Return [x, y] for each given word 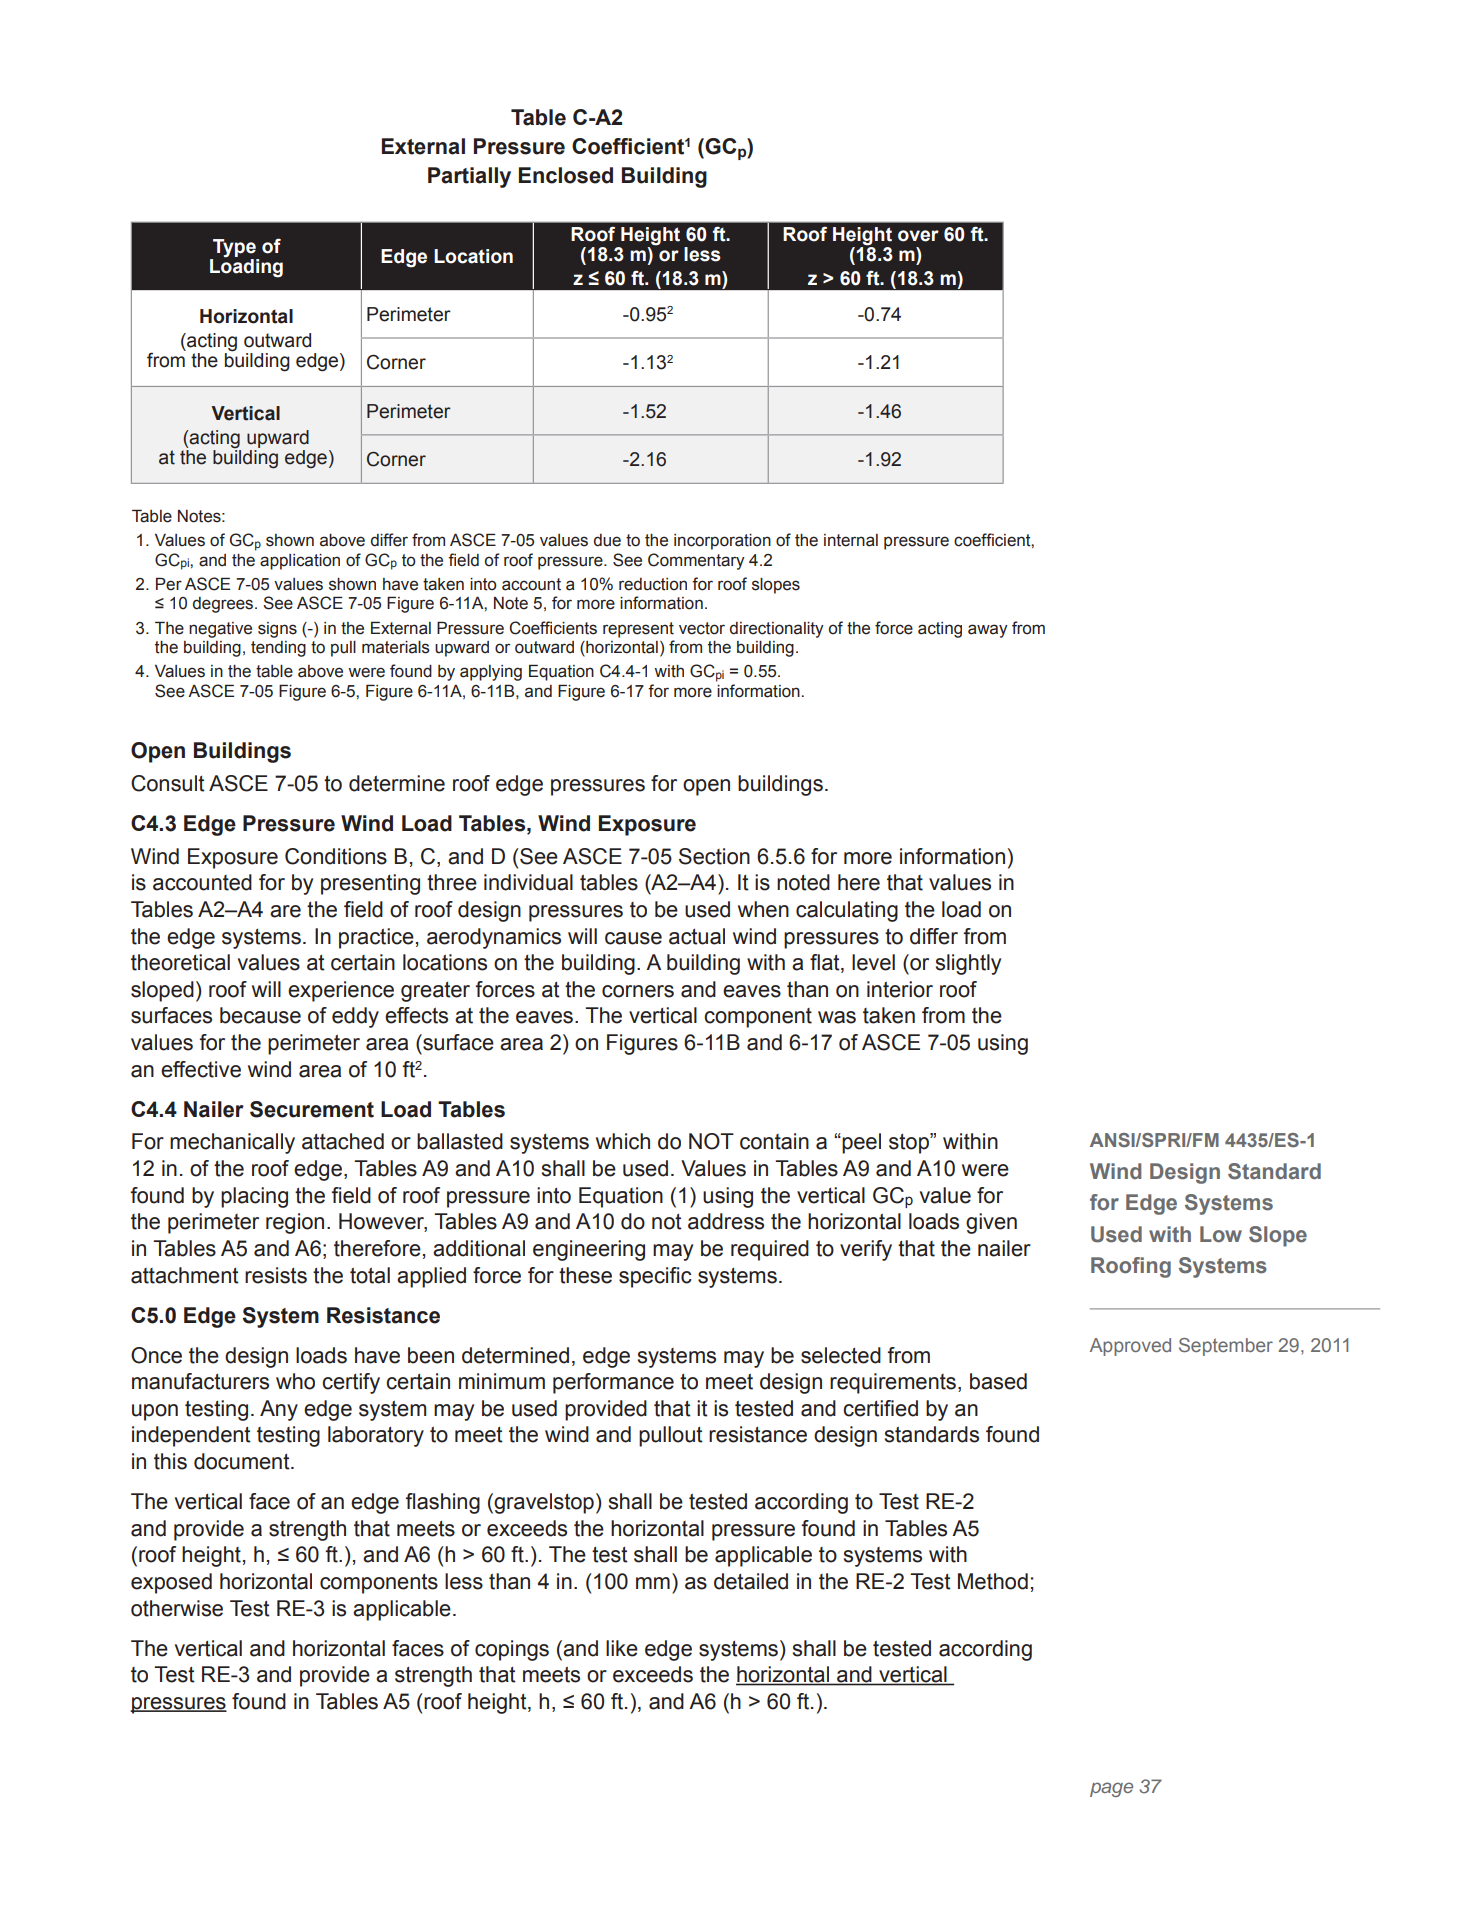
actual [697, 936]
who [295, 1381]
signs [277, 630]
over [918, 236]
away [988, 631]
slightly [968, 964]
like [622, 1648]
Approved [1130, 1347]
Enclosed [566, 175]
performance [613, 1383]
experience [341, 991]
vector [702, 628]
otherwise [177, 1608]
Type [234, 249]
